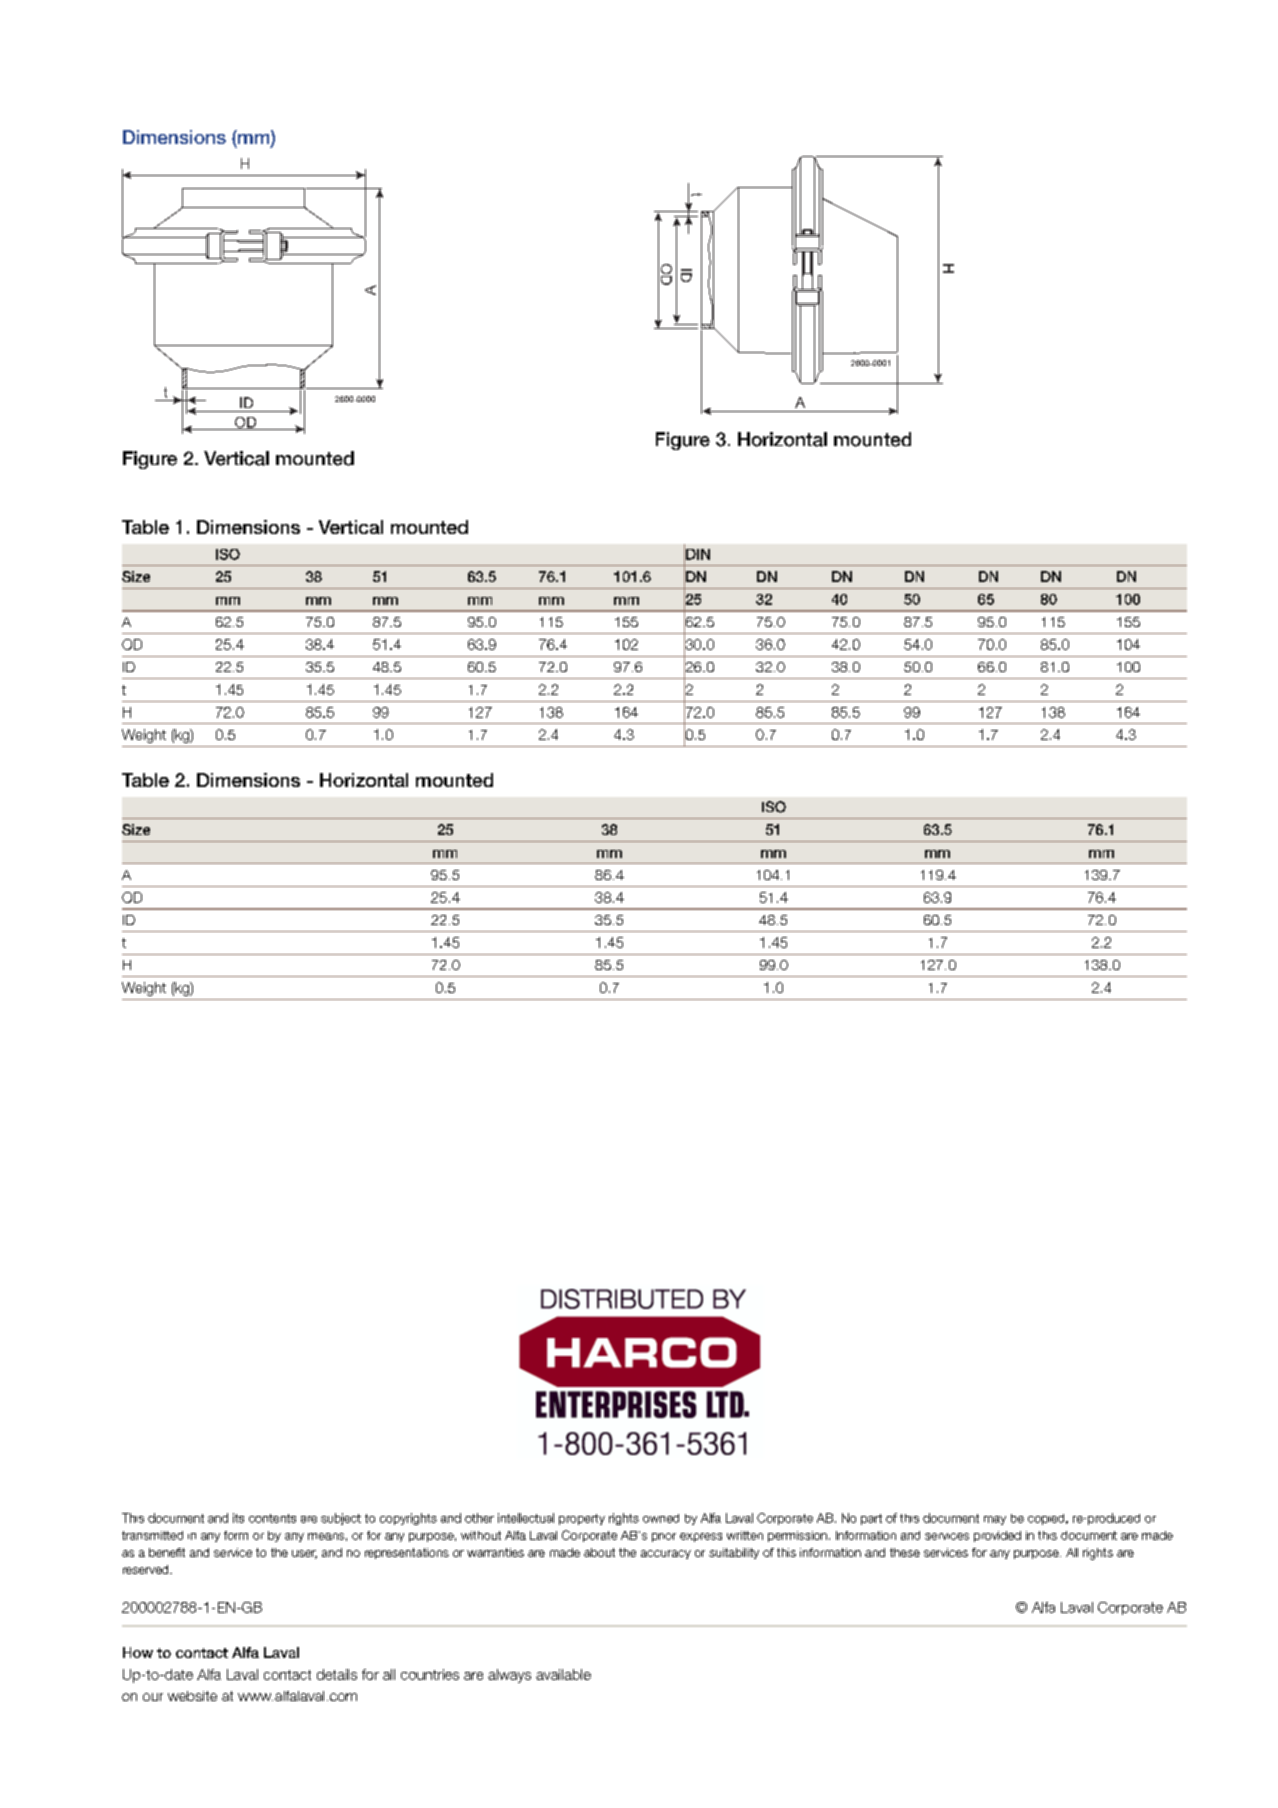  I want to click on always, so click(509, 1676).
